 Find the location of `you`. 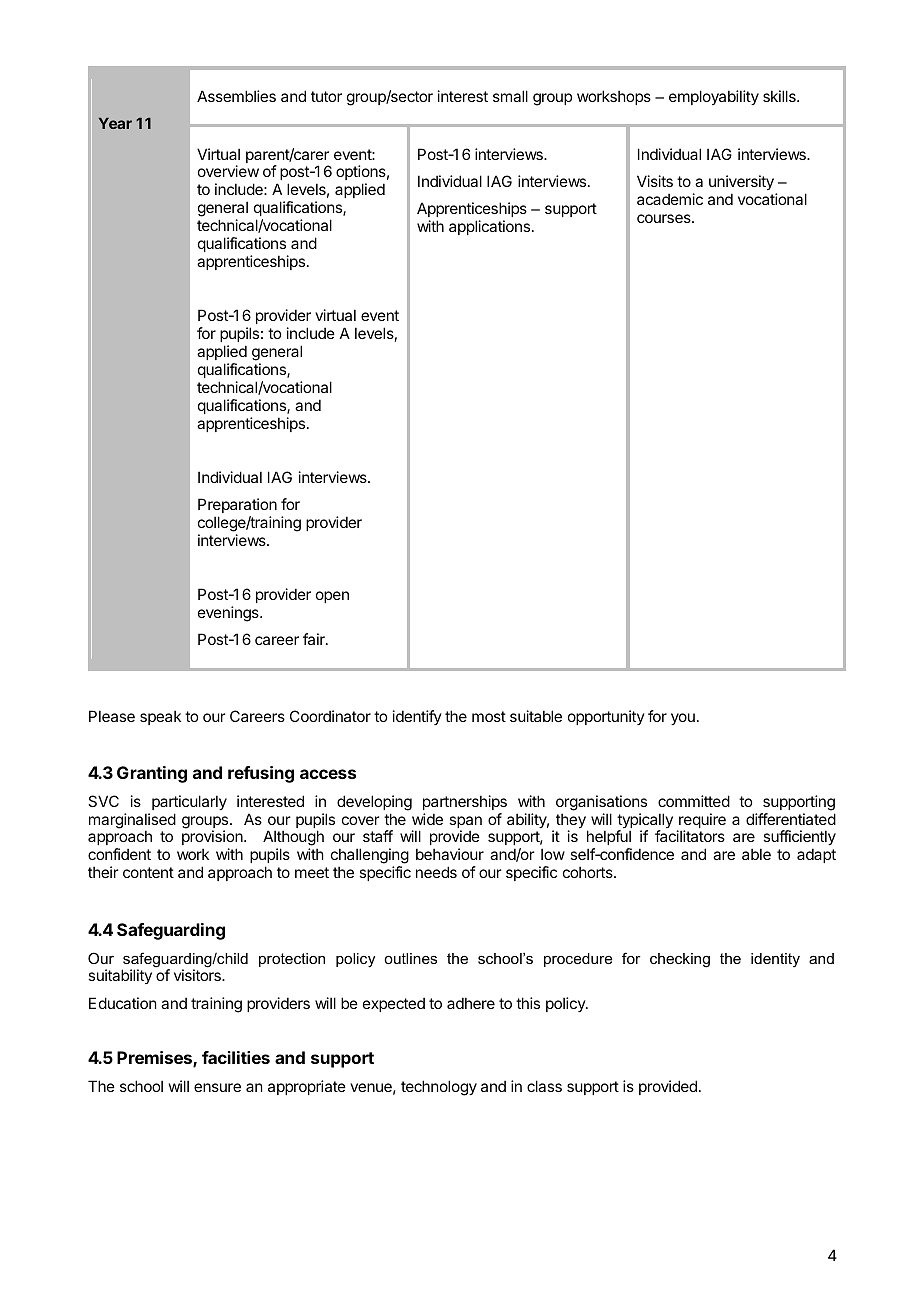

you is located at coordinates (683, 719).
